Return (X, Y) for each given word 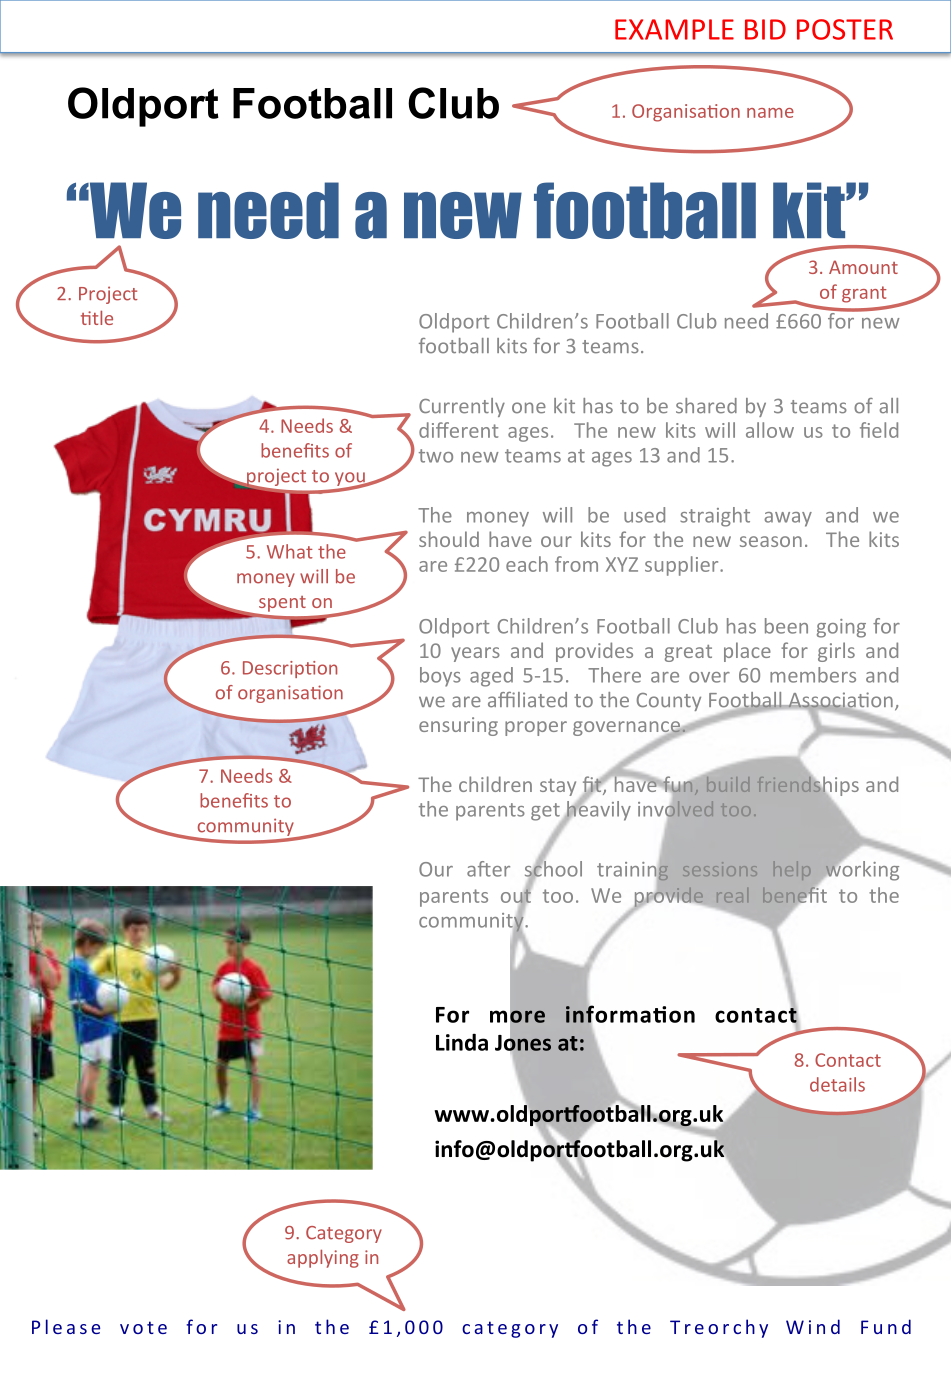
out (516, 896)
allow (770, 430)
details (837, 1084)
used (644, 515)
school (553, 869)
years (475, 654)
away (788, 519)
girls (836, 652)
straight (715, 517)
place (747, 652)
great (688, 653)
